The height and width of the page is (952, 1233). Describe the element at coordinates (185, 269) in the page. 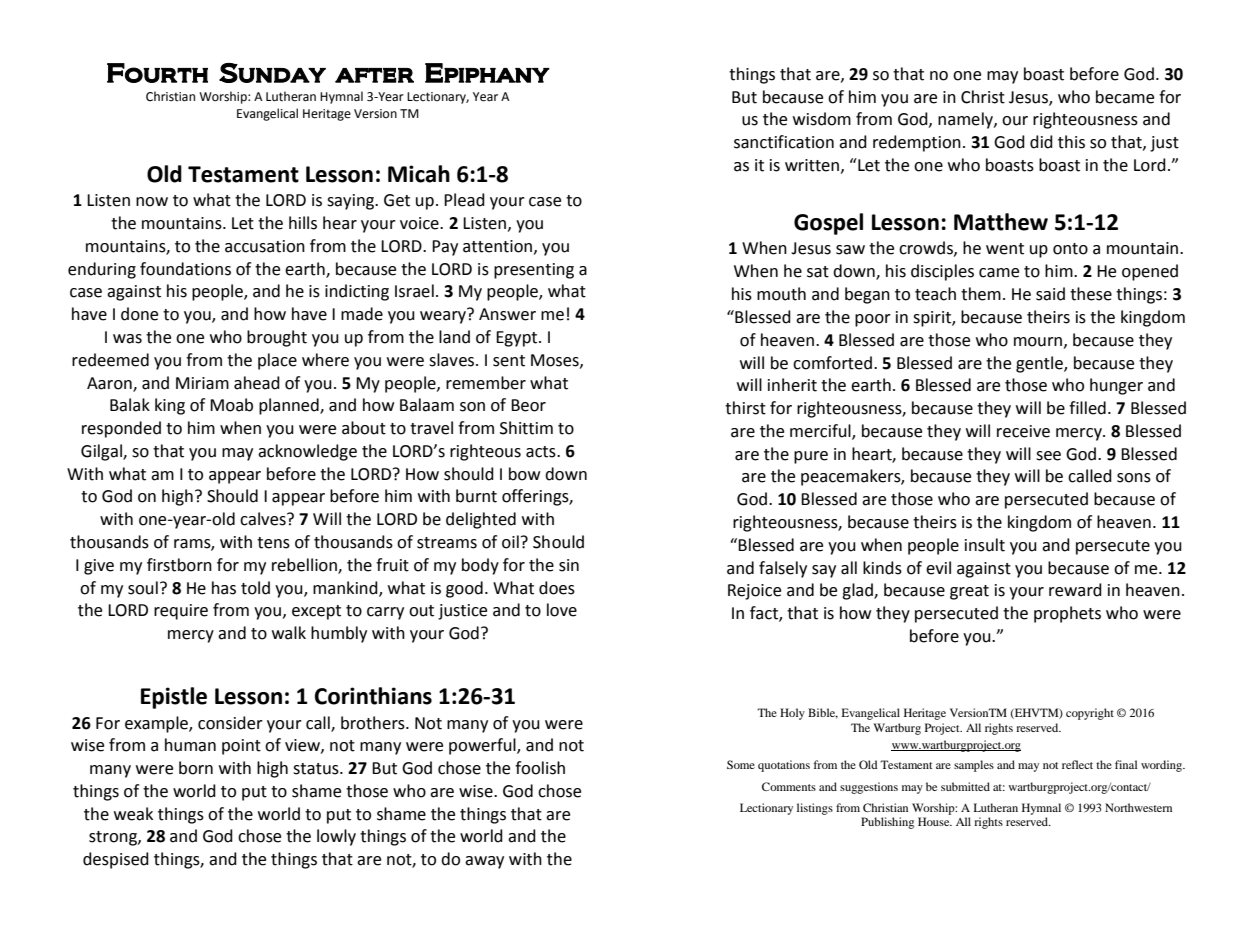

I see `foundations` at that location.
